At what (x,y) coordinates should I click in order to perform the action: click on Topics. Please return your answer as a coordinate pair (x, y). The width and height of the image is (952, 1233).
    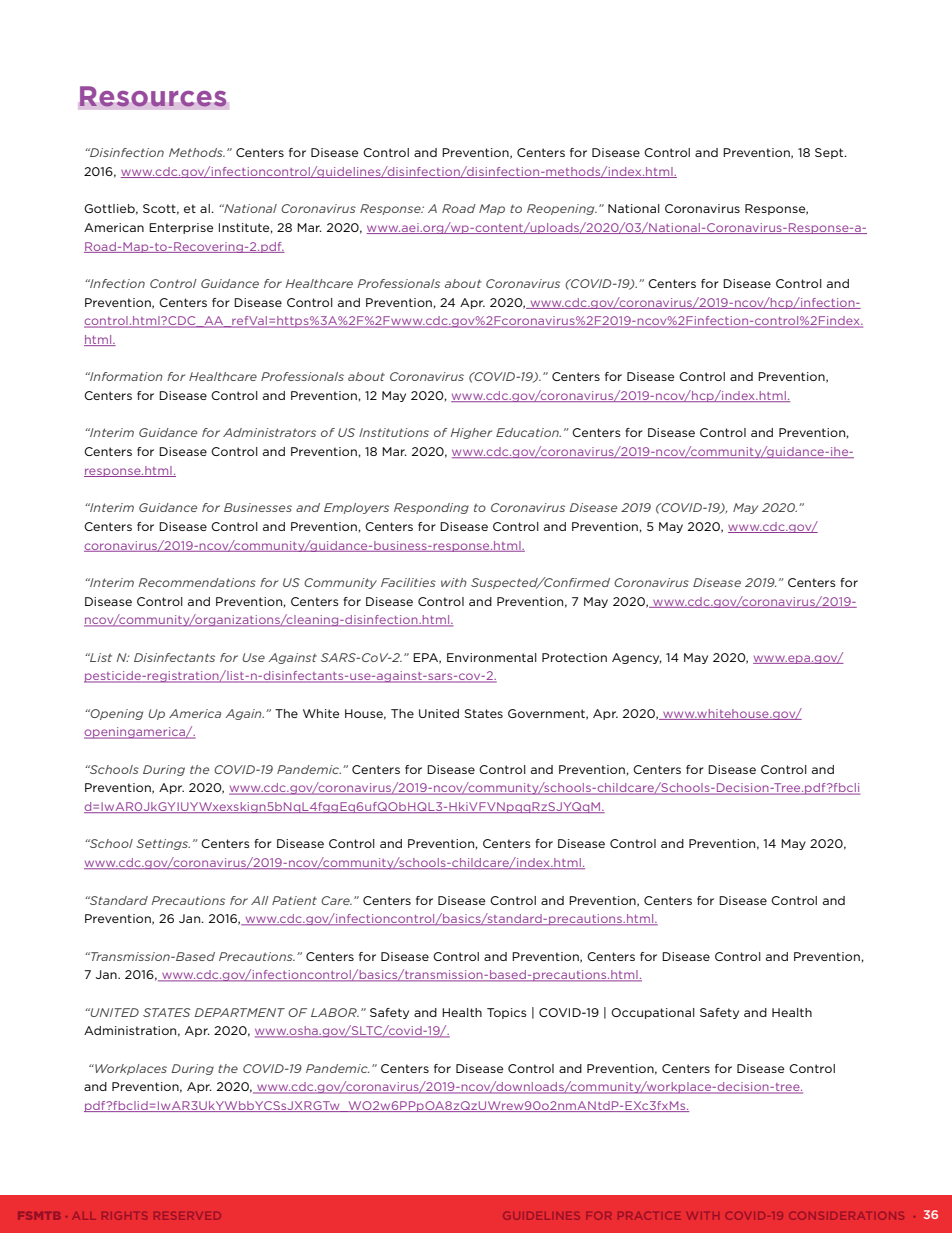
    Looking at the image, I should click on (507, 1013).
